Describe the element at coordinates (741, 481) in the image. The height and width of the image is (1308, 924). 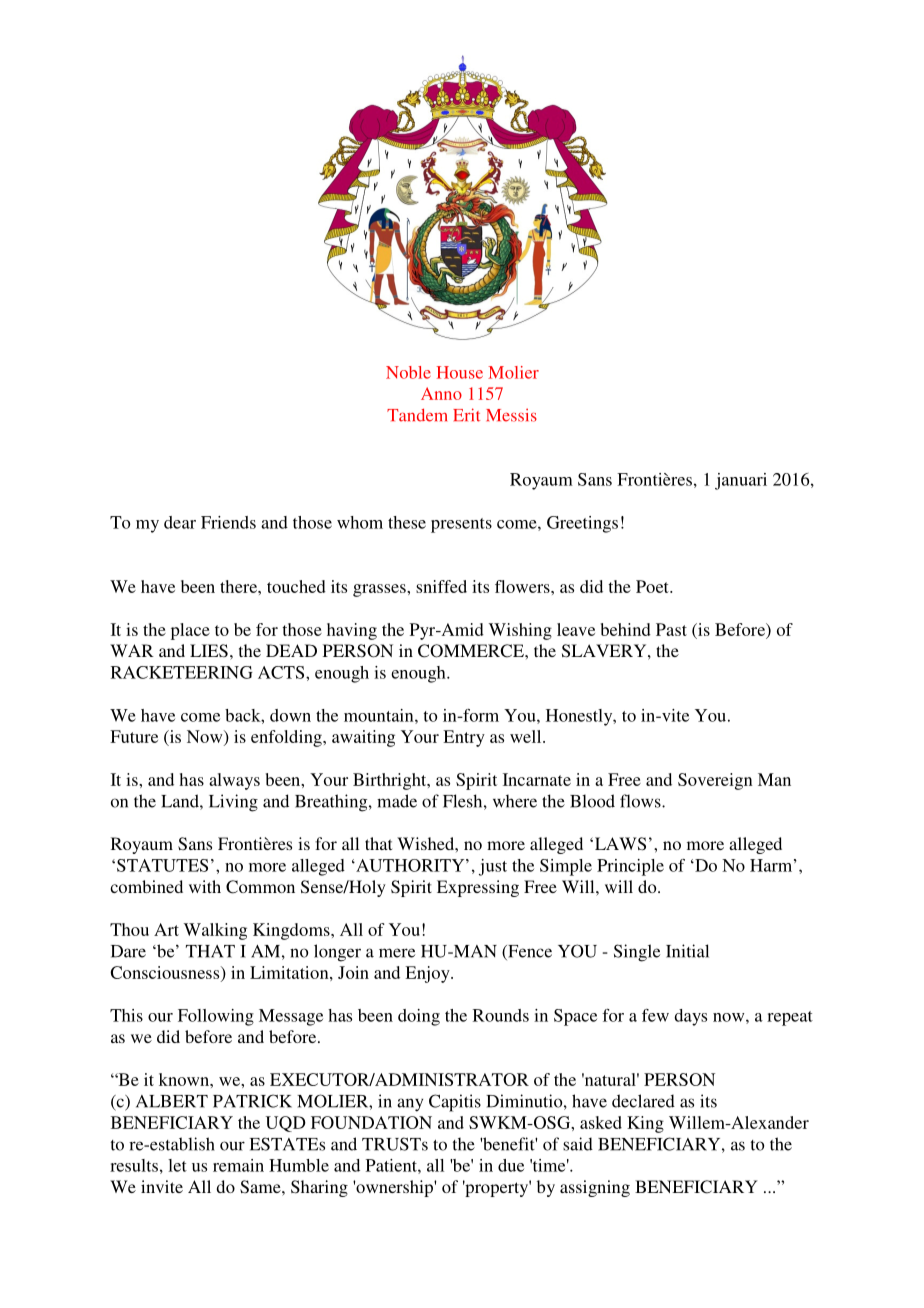
I see `januari` at that location.
